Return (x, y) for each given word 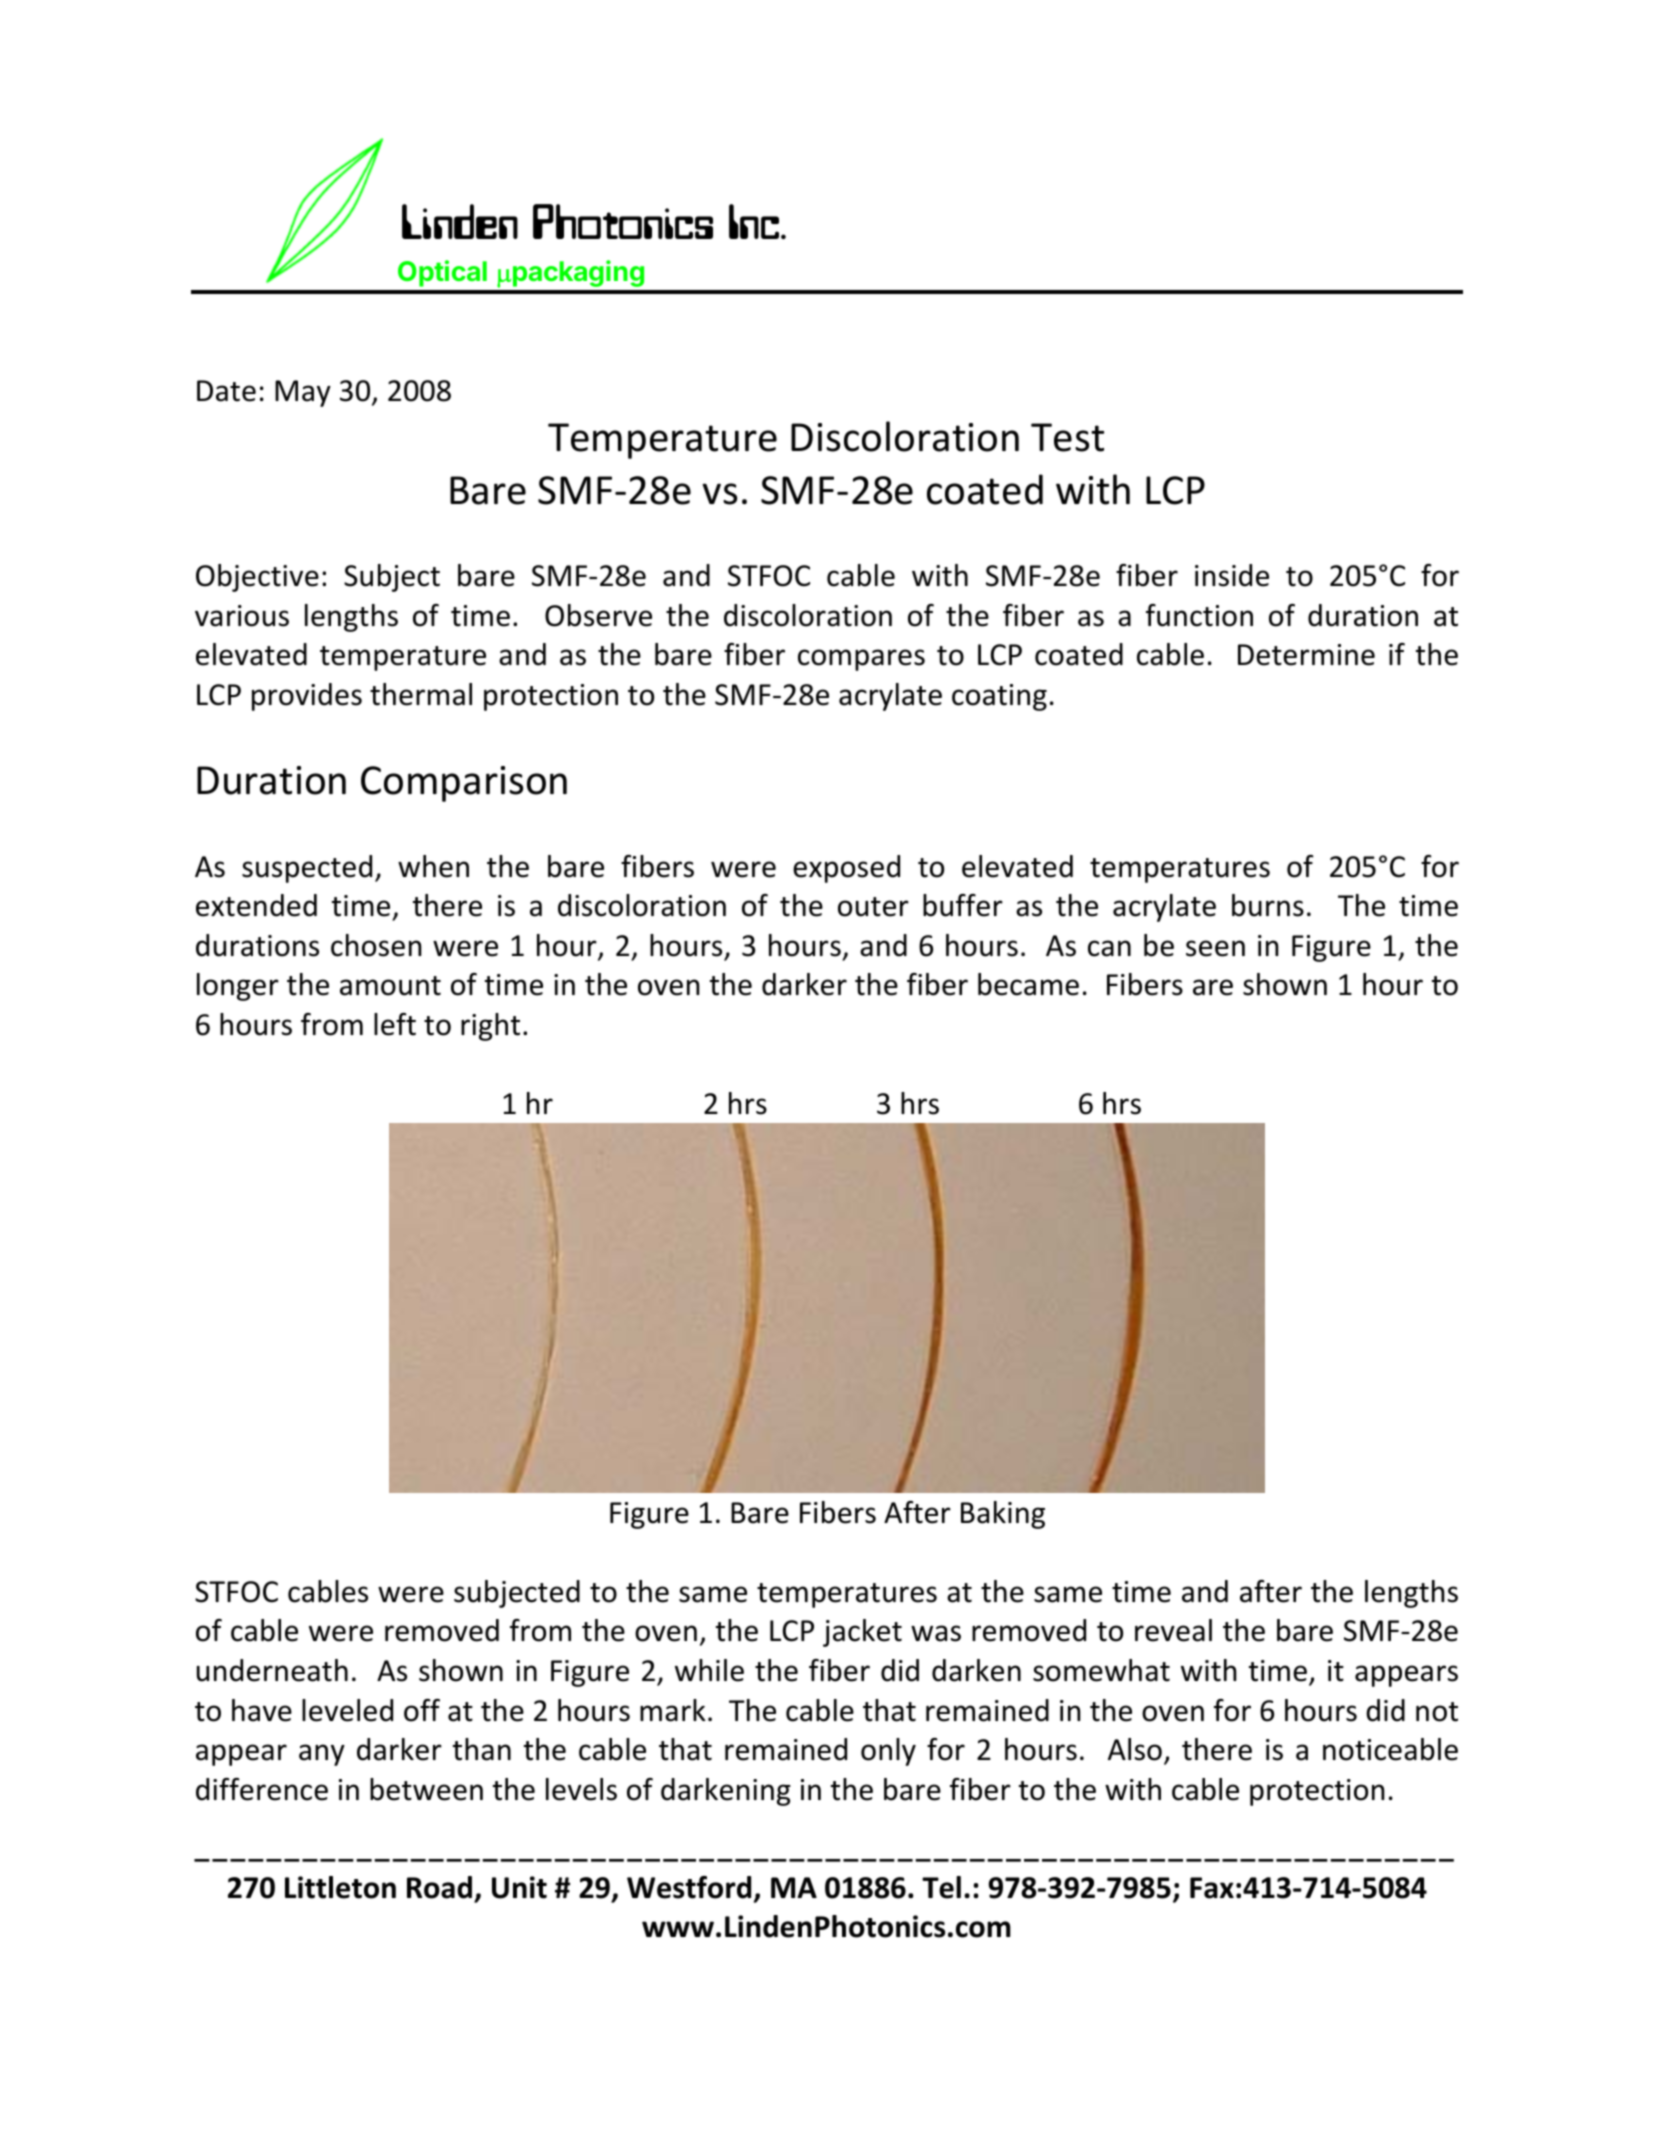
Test (1067, 437)
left (395, 1024)
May (303, 393)
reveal (1173, 1630)
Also (1135, 1749)
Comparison (464, 784)
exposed (846, 869)
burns (1268, 905)
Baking (1003, 1515)
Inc (755, 221)
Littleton (340, 1887)
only (888, 1752)
